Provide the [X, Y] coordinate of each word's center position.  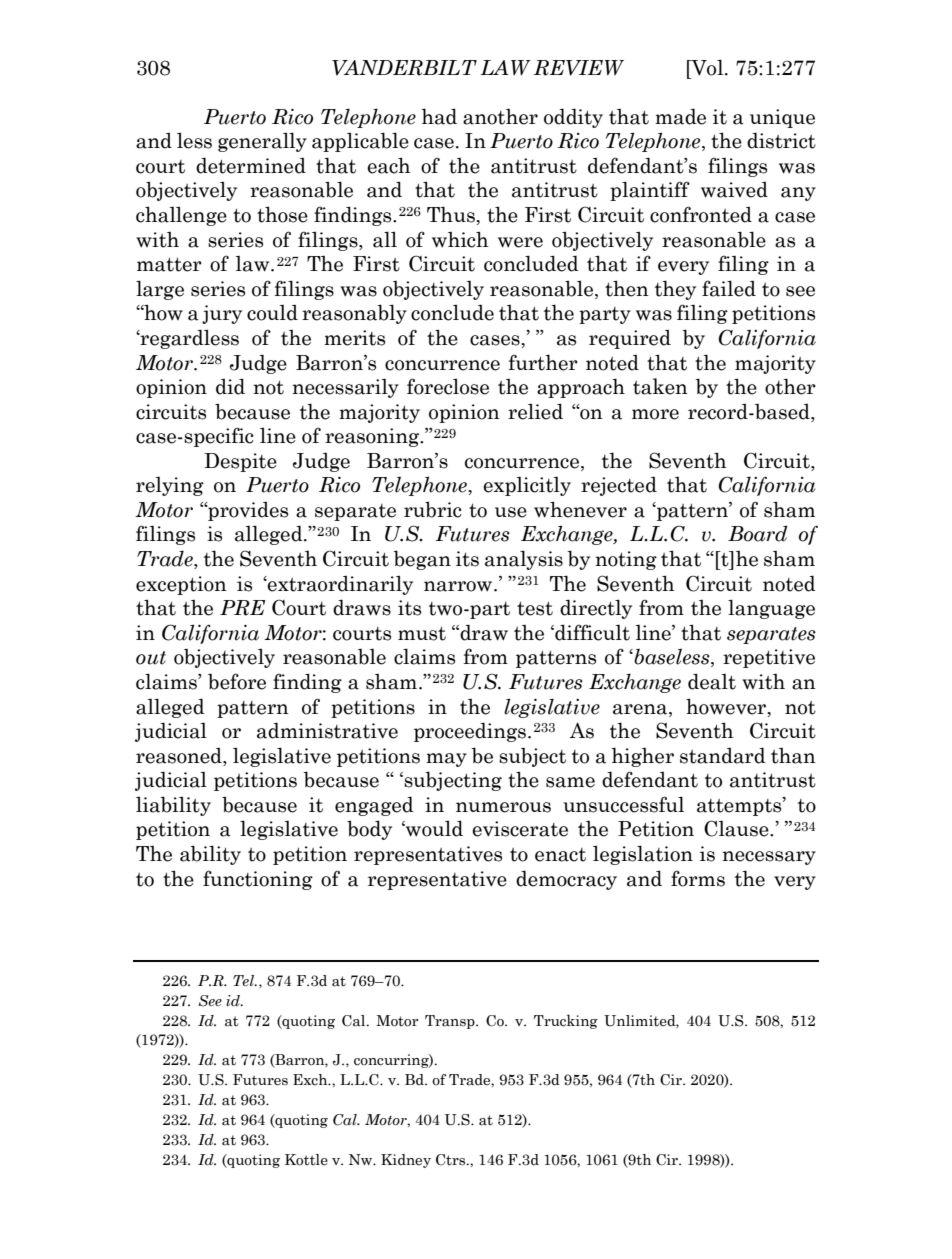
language [771, 609]
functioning [258, 880]
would [433, 828]
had [439, 116]
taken [660, 386]
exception [181, 585]
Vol [707, 67]
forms [698, 878]
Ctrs [452, 1160]
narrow [459, 586]
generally [262, 142]
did [230, 386]
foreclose [448, 386]
